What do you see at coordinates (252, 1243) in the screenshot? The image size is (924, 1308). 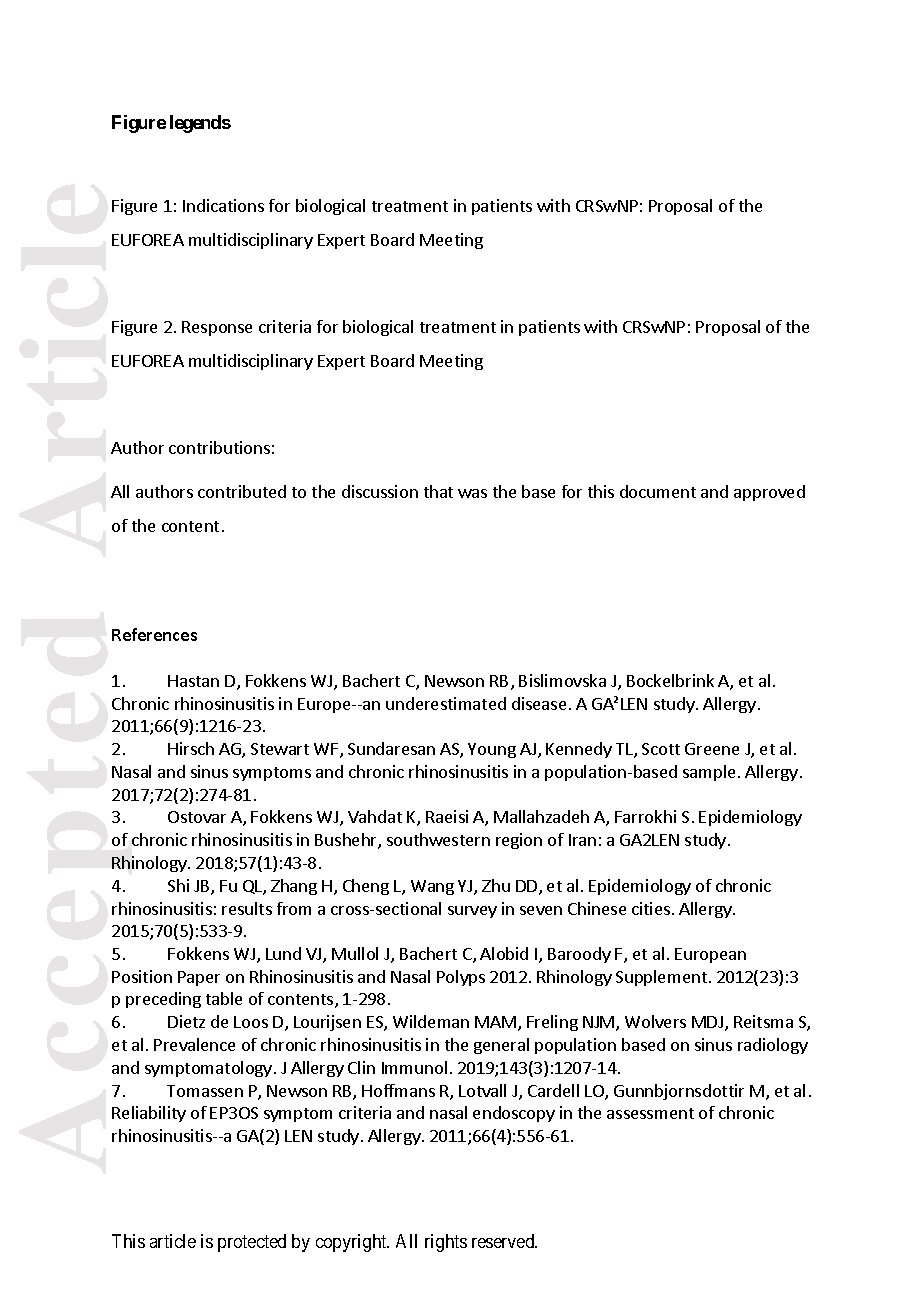 I see `protected` at bounding box center [252, 1243].
